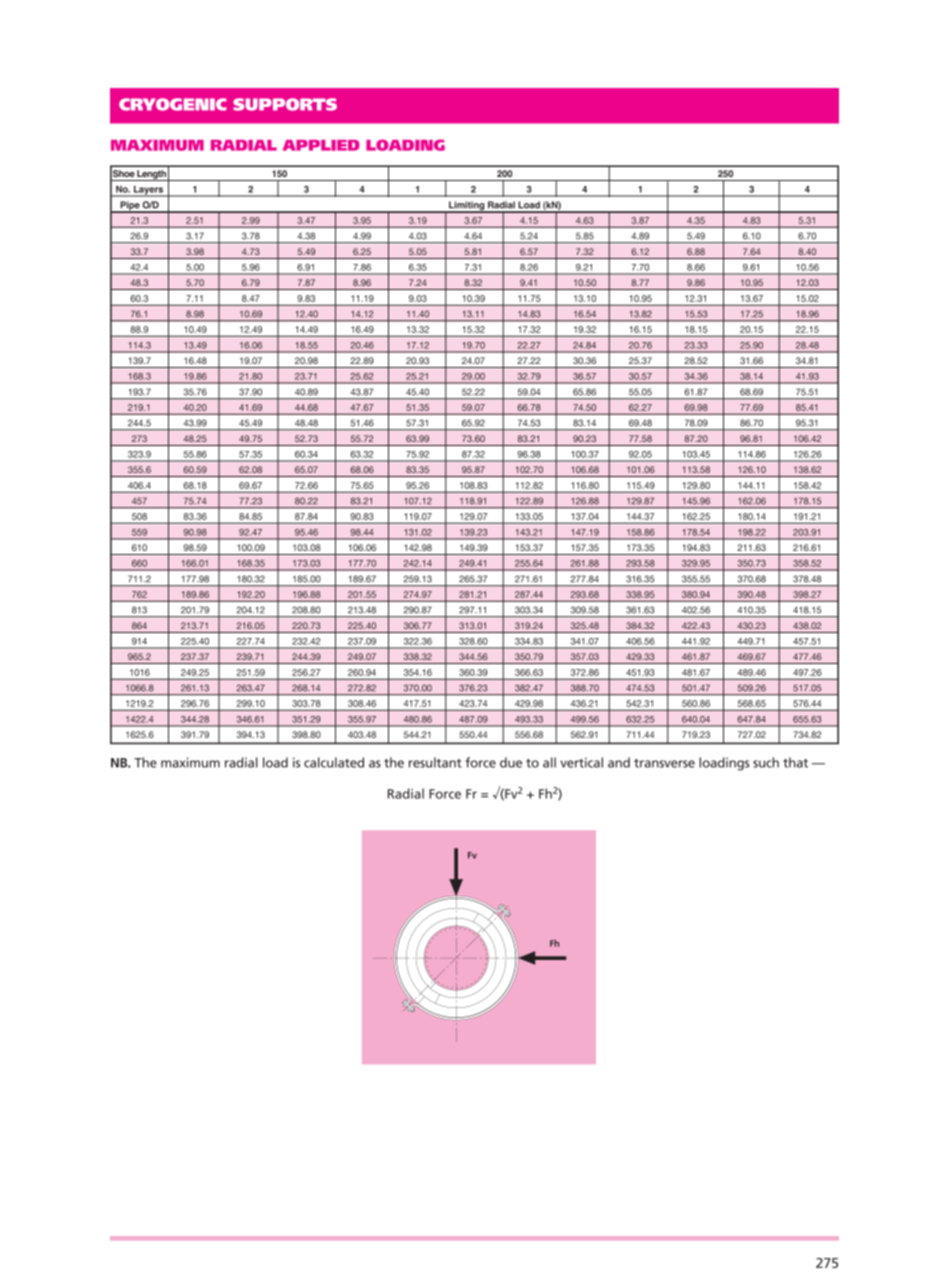 Image resolution: width=927 pixels, height=1288 pixels. I want to click on that, so click(795, 762).
